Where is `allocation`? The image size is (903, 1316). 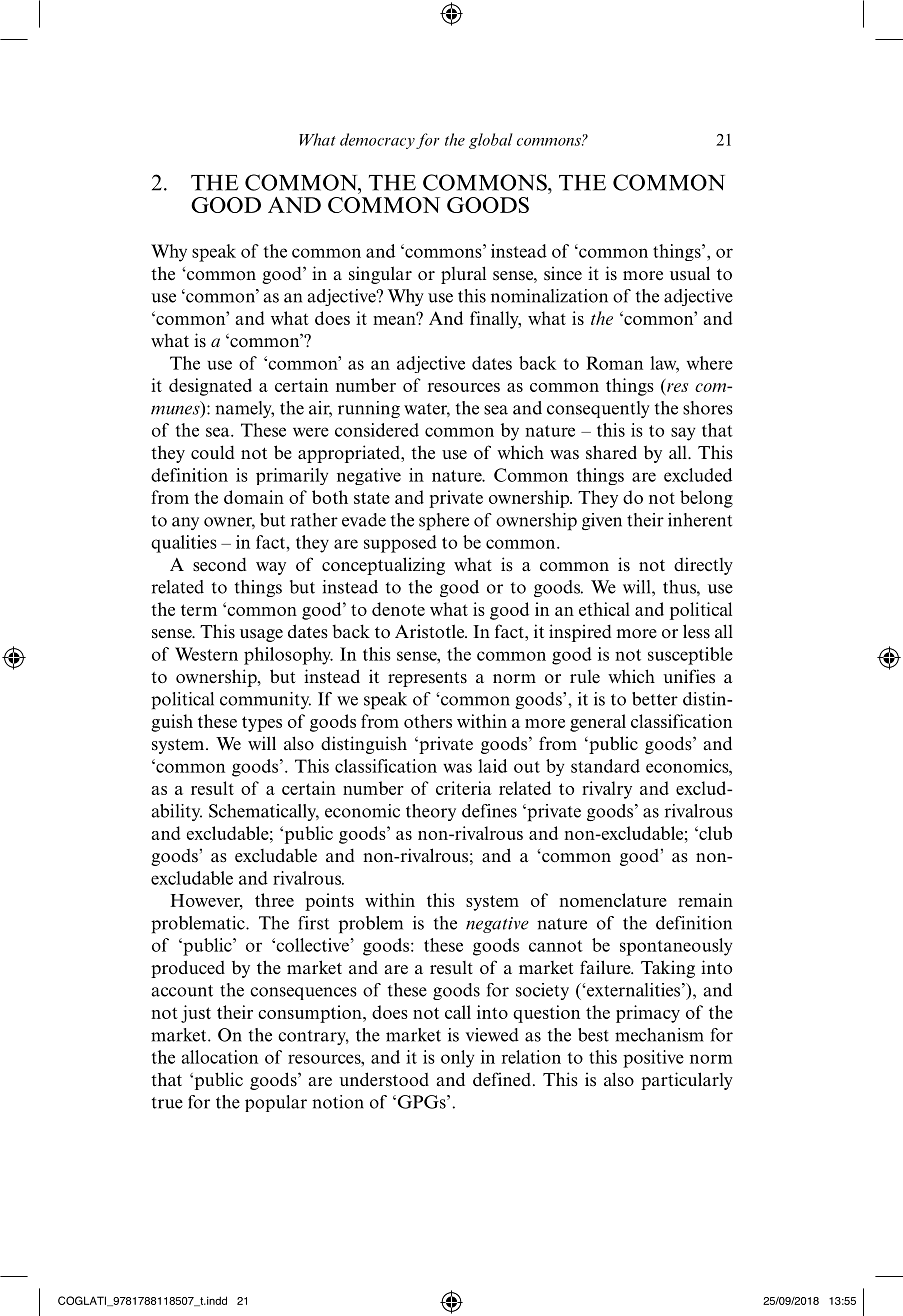 allocation is located at coordinates (219, 1057).
